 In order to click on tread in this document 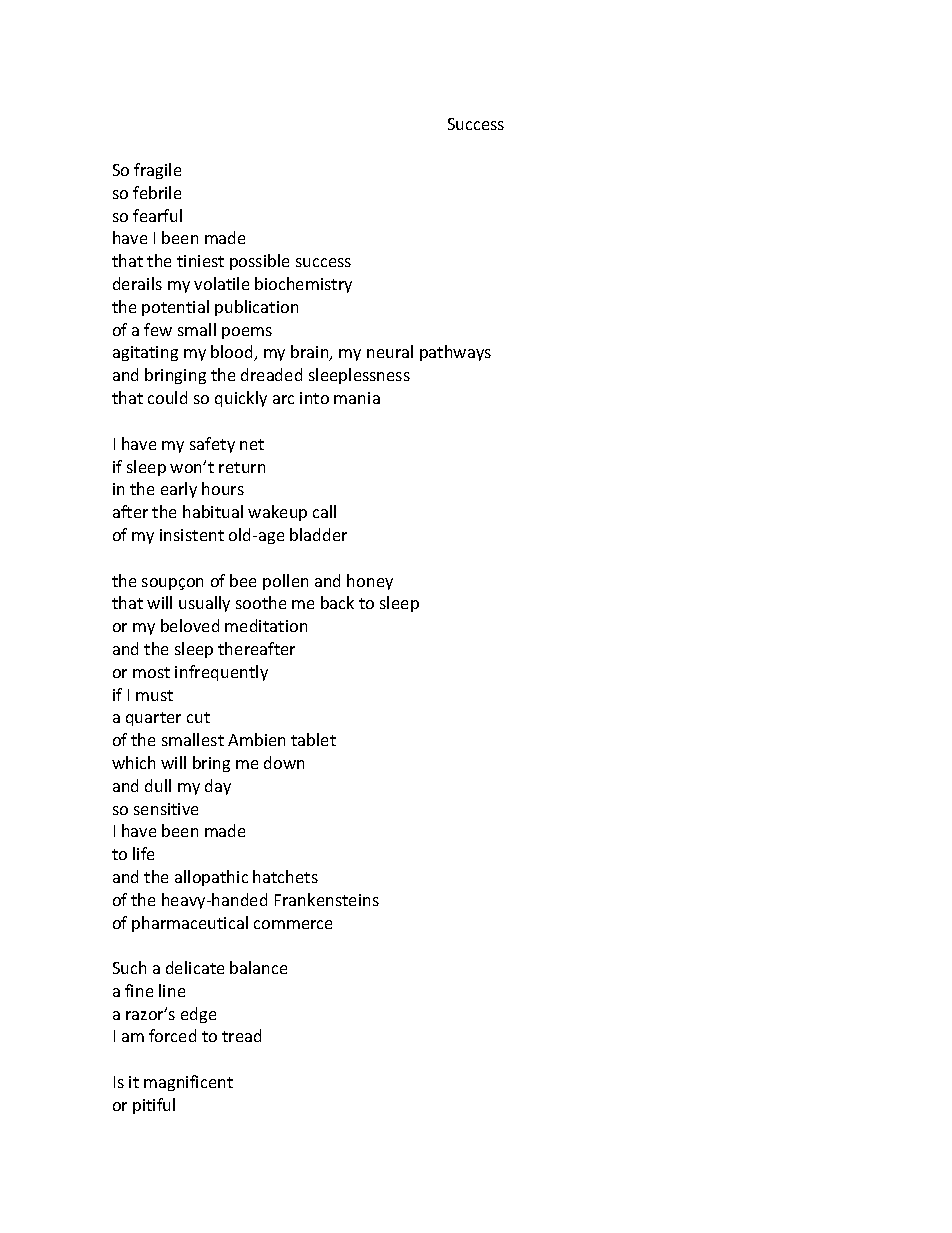, I will do `click(241, 1035)`.
